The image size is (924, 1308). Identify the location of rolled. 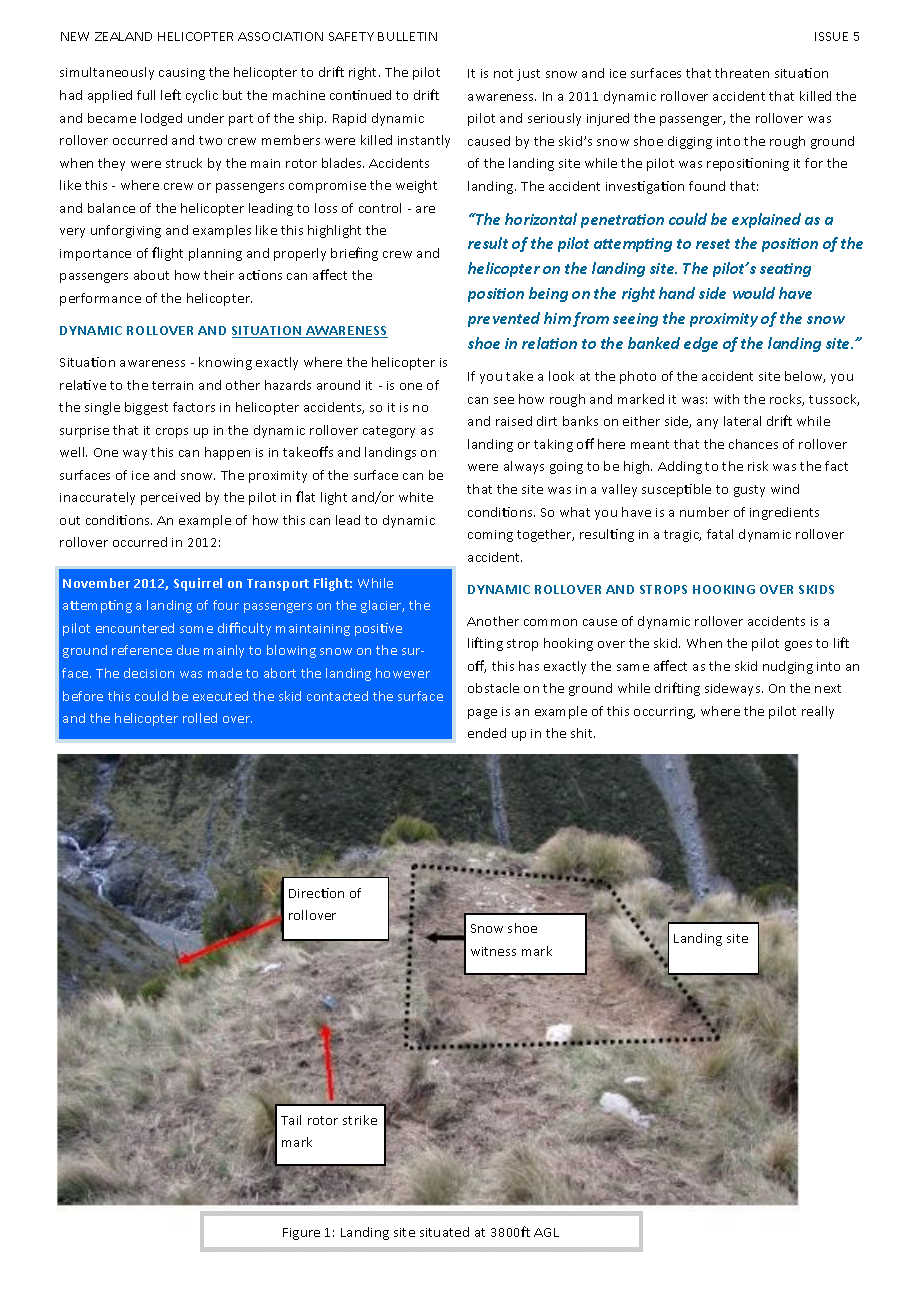
(200, 718).
